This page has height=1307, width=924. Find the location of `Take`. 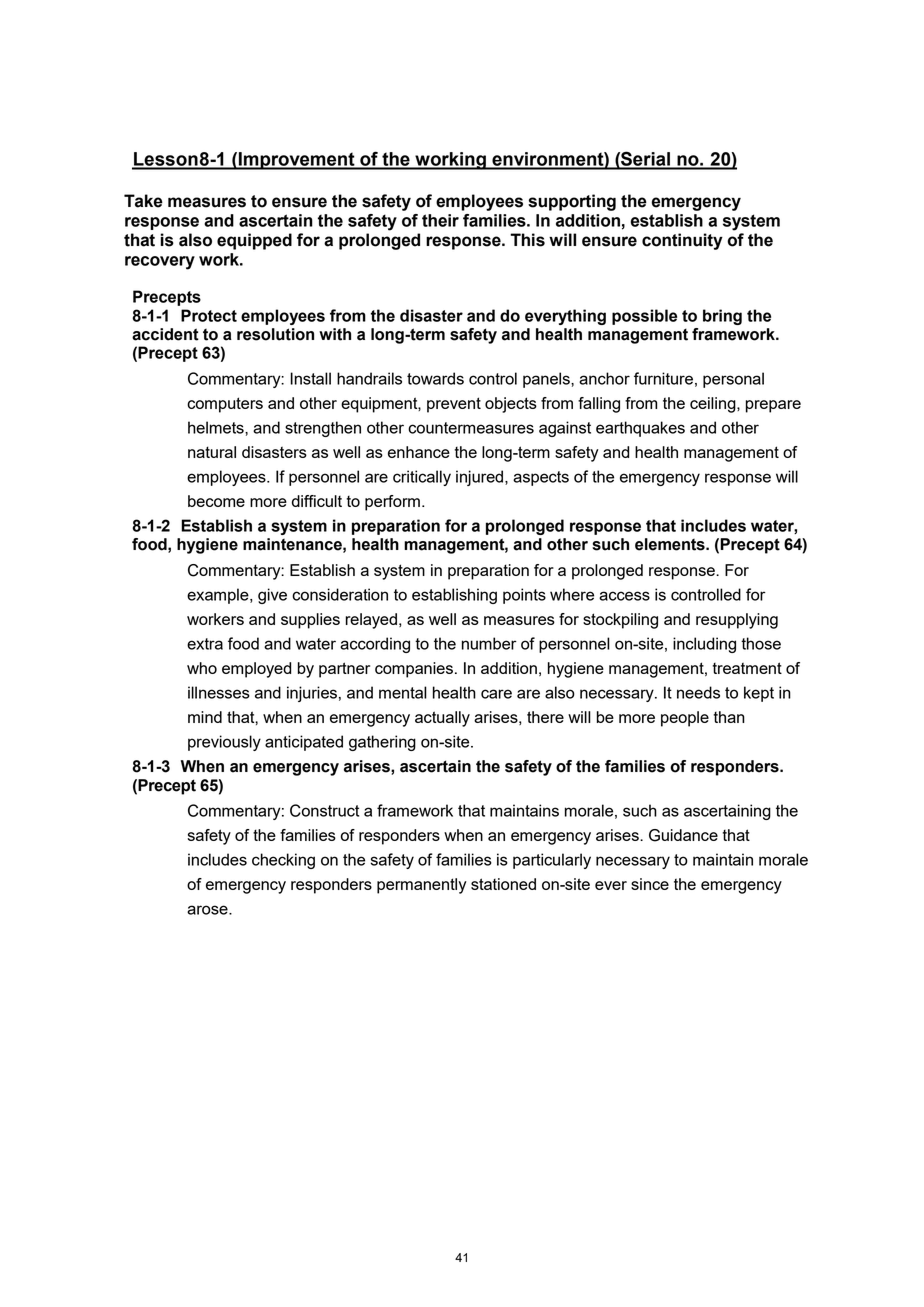

Take is located at coordinates (143, 201).
